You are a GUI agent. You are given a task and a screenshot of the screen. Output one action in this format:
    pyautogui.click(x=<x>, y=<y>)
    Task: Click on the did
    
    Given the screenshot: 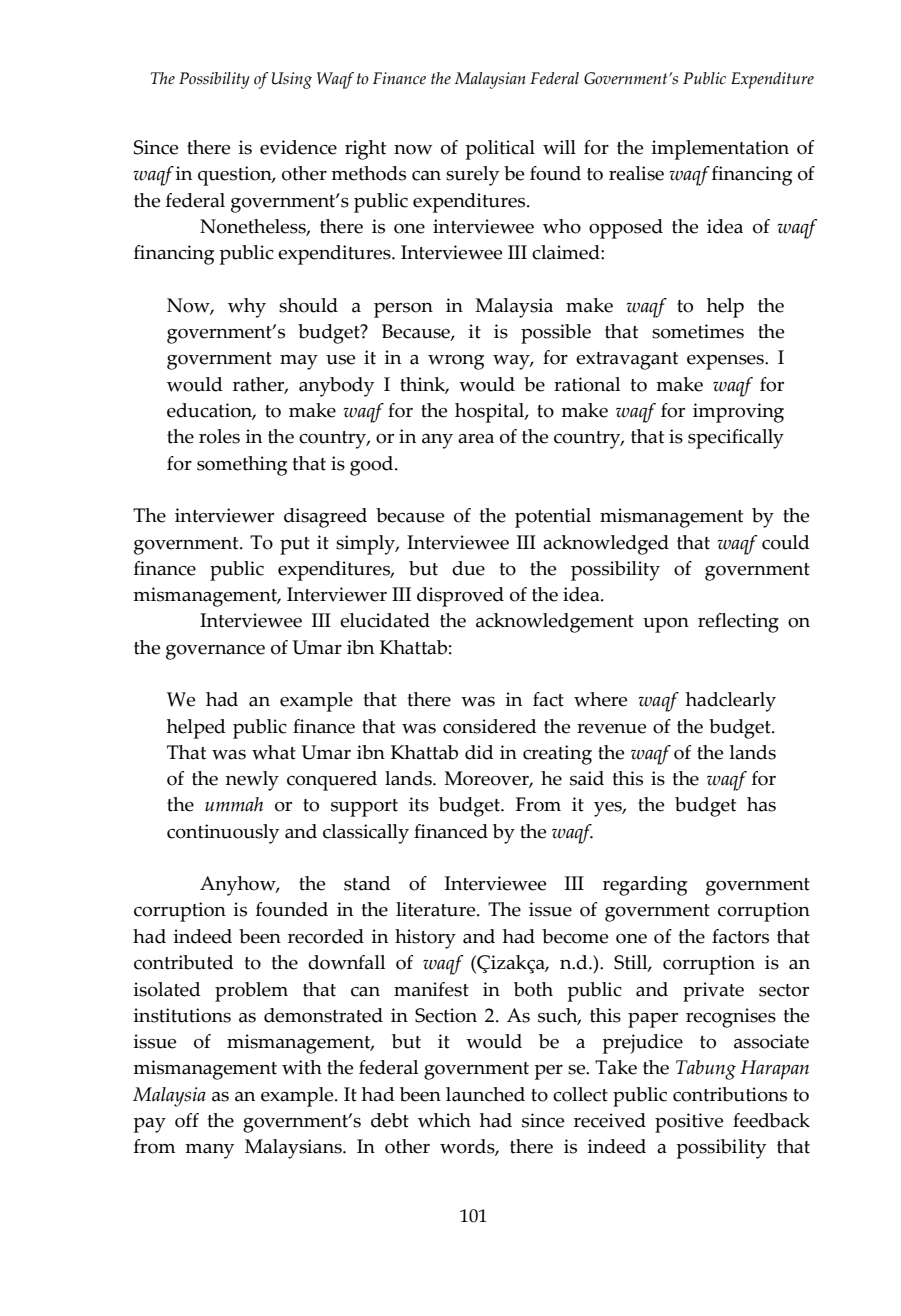 What is the action you would take?
    pyautogui.click(x=479, y=752)
